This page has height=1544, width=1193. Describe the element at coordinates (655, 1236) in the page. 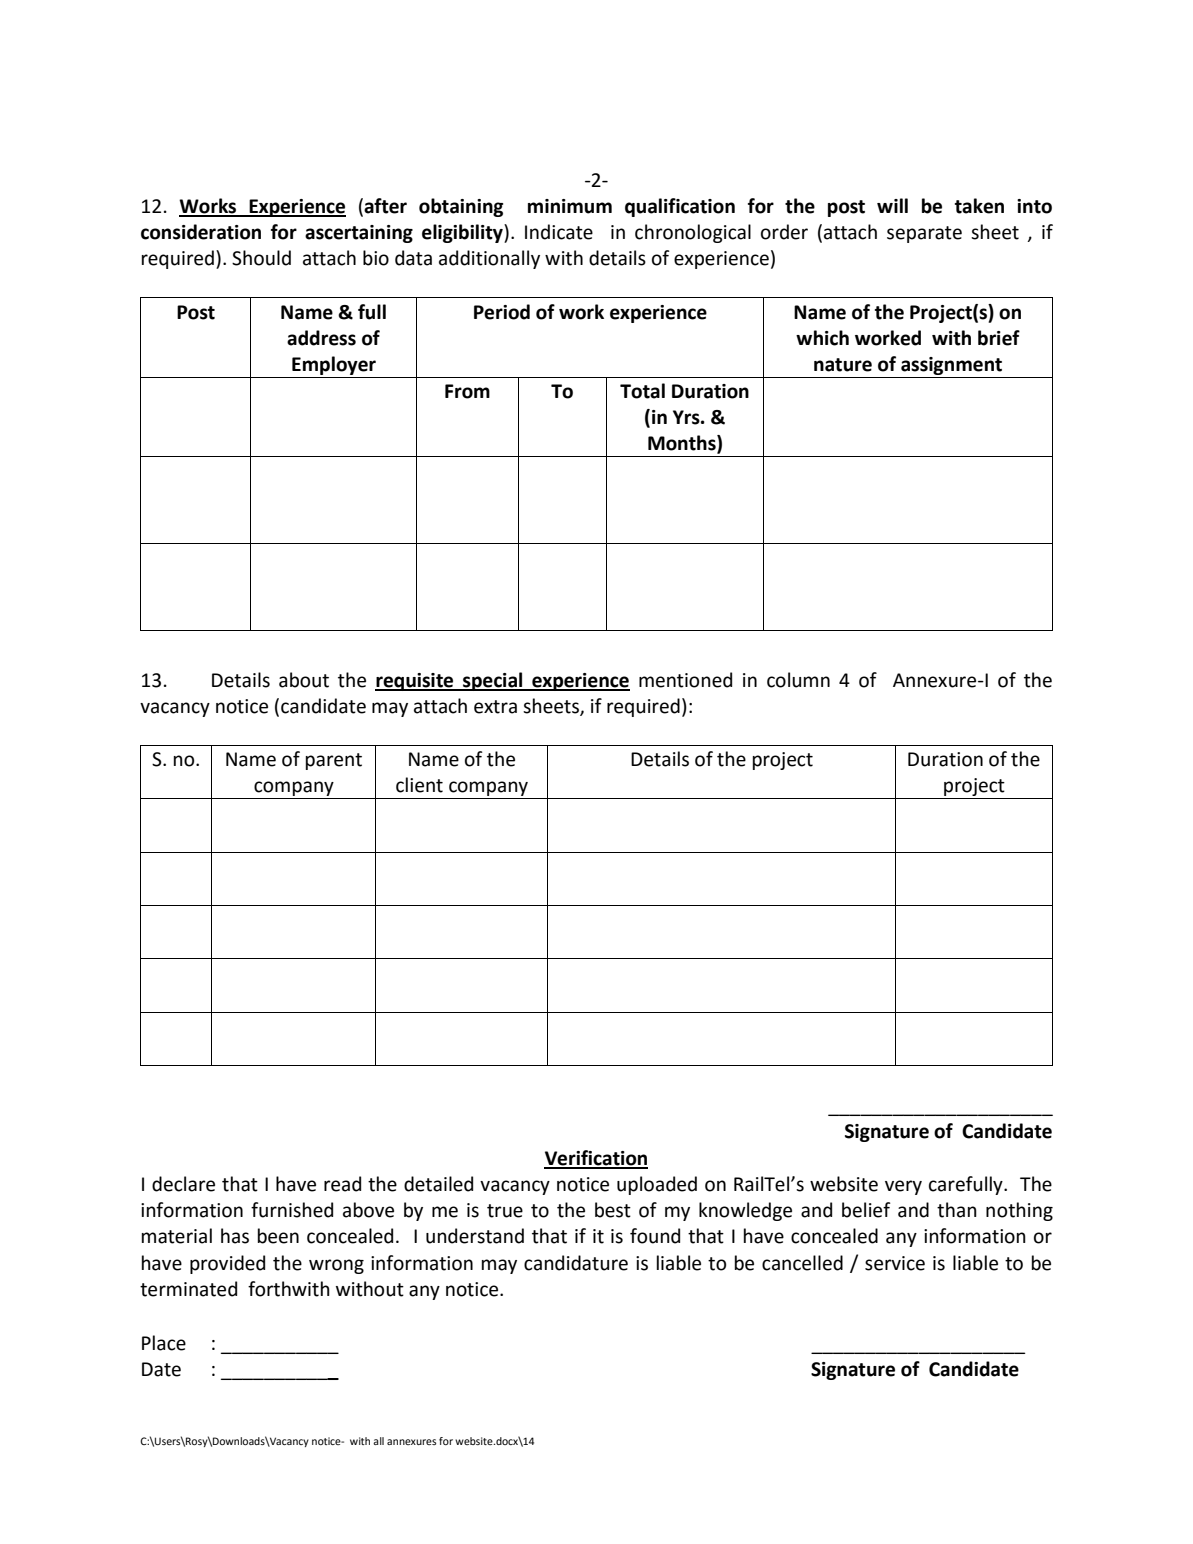

I see `found` at that location.
